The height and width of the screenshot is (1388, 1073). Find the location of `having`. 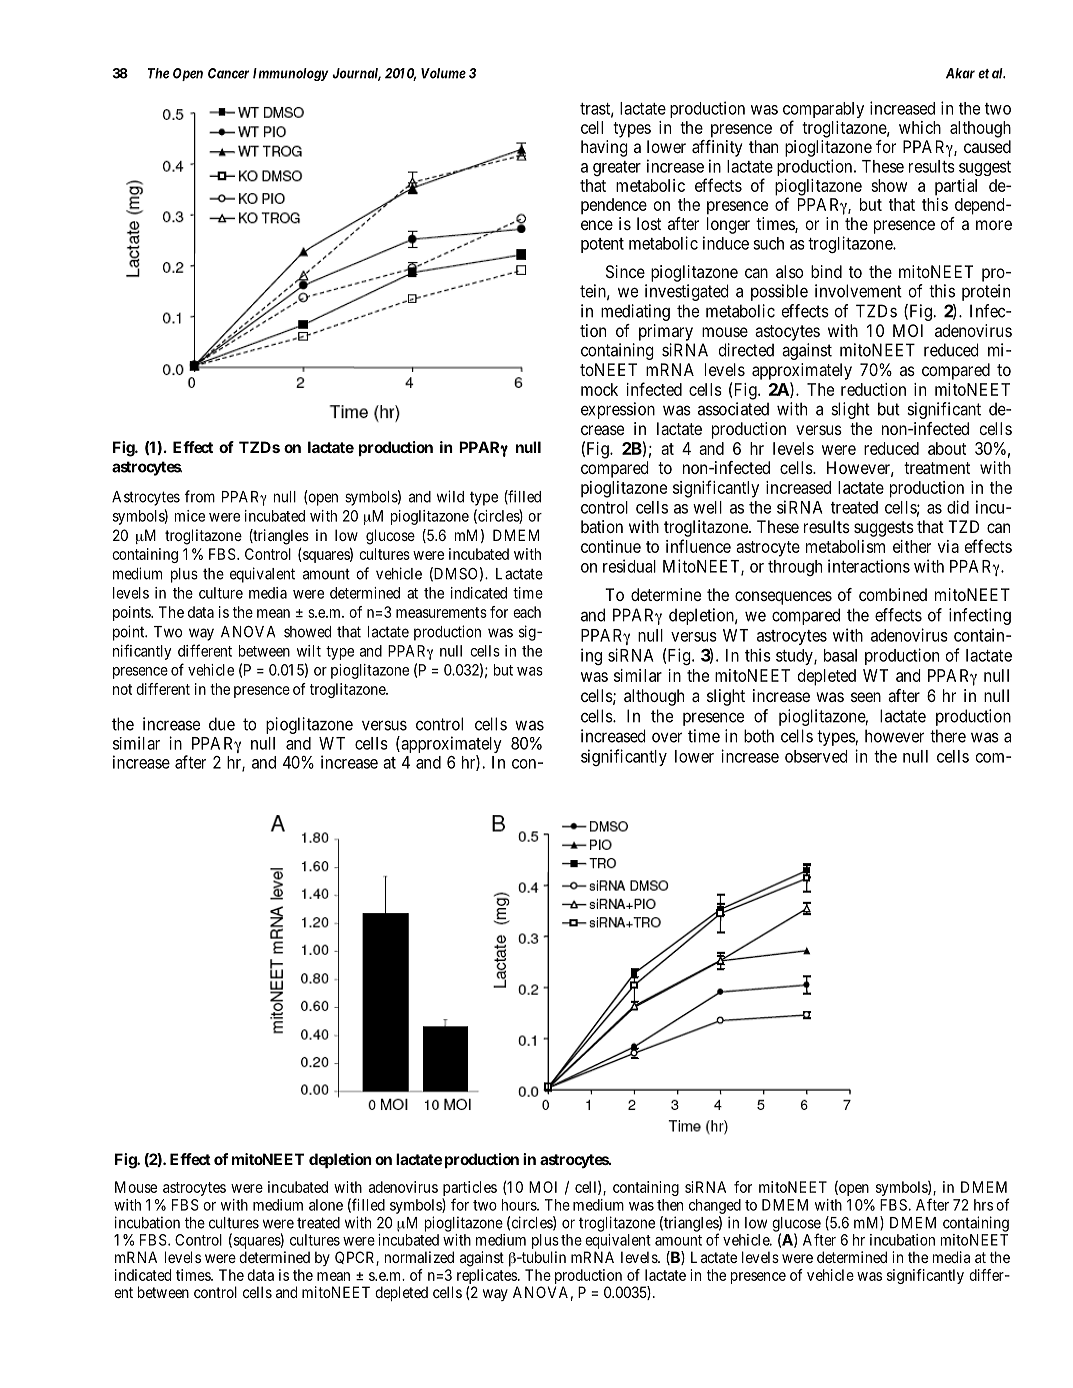

having is located at coordinates (604, 148).
